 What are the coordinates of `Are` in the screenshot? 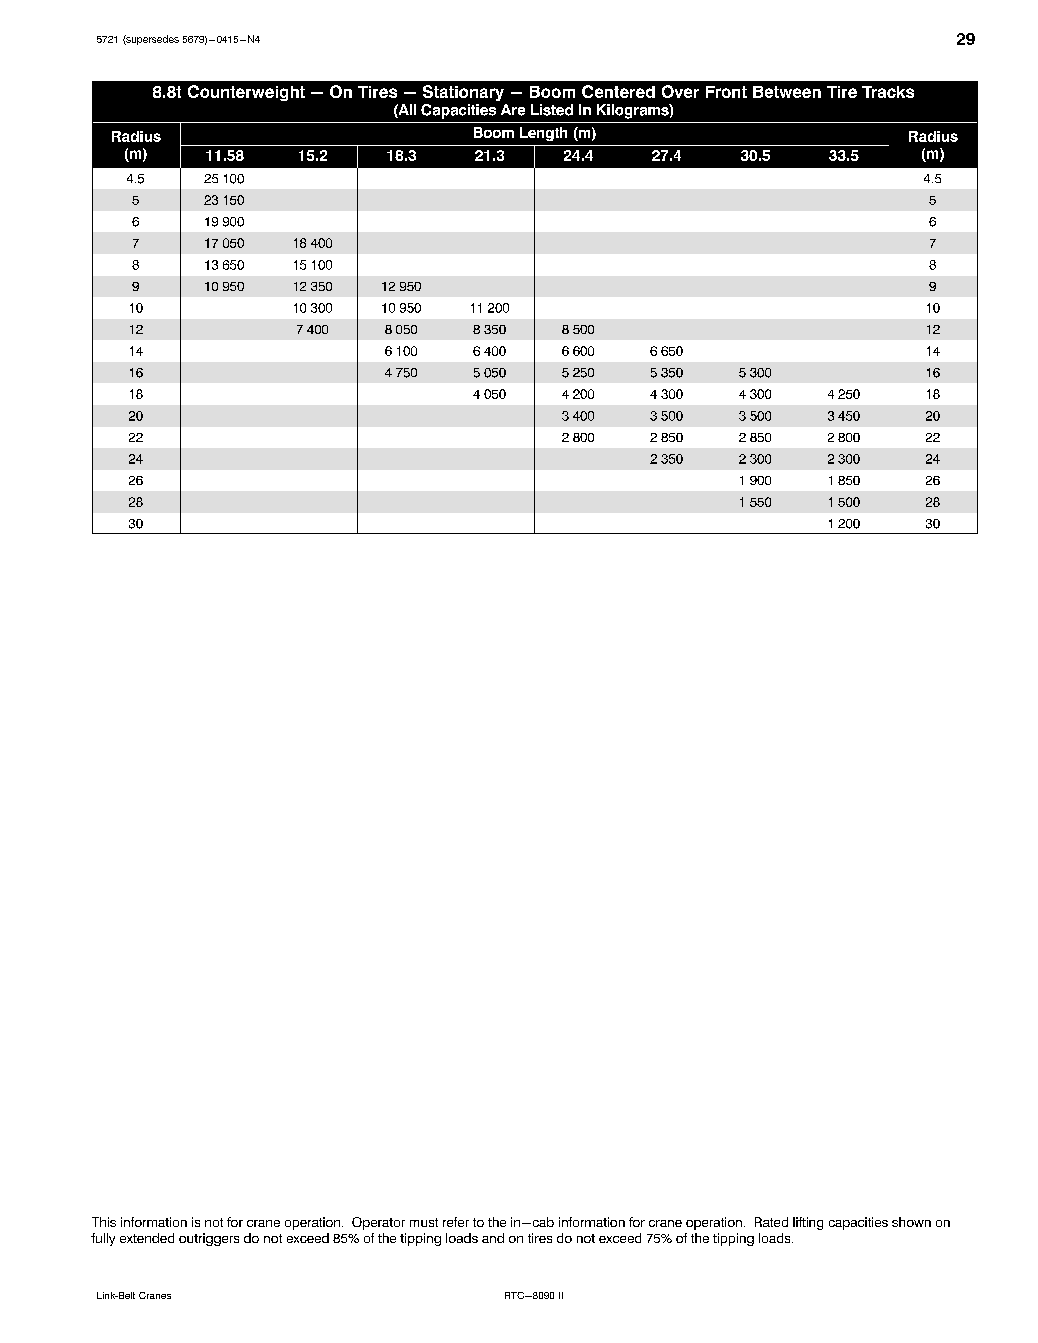 It's located at (513, 110).
